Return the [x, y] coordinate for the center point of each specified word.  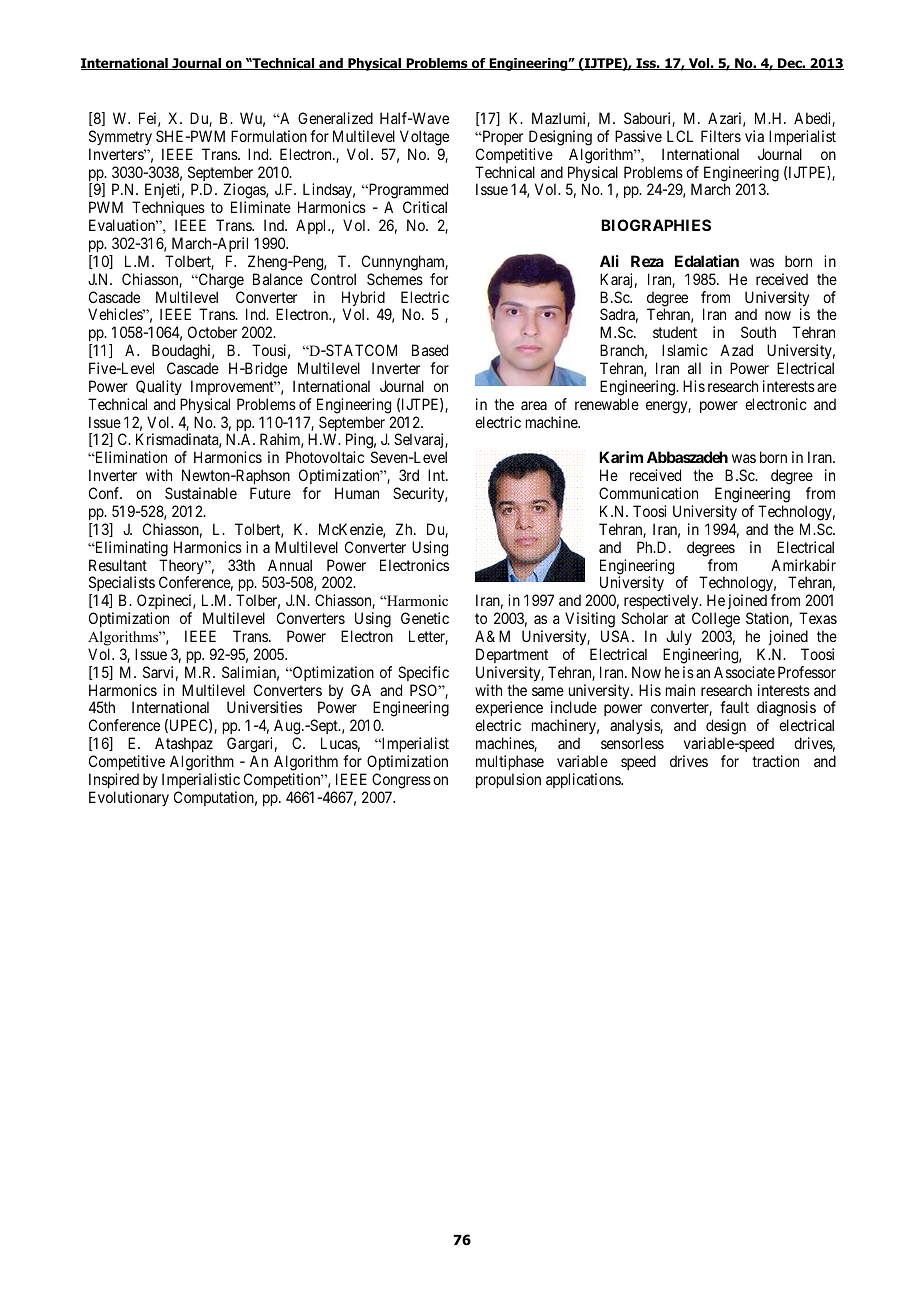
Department [512, 655]
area [534, 405]
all [694, 368]
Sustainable [201, 493]
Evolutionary [129, 798]
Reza [647, 261]
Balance [278, 279]
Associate [744, 672]
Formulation [269, 136]
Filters [721, 136]
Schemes [395, 279]
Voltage [424, 138]
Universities [264, 707]
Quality [159, 387]
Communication [648, 493]
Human [357, 493]
